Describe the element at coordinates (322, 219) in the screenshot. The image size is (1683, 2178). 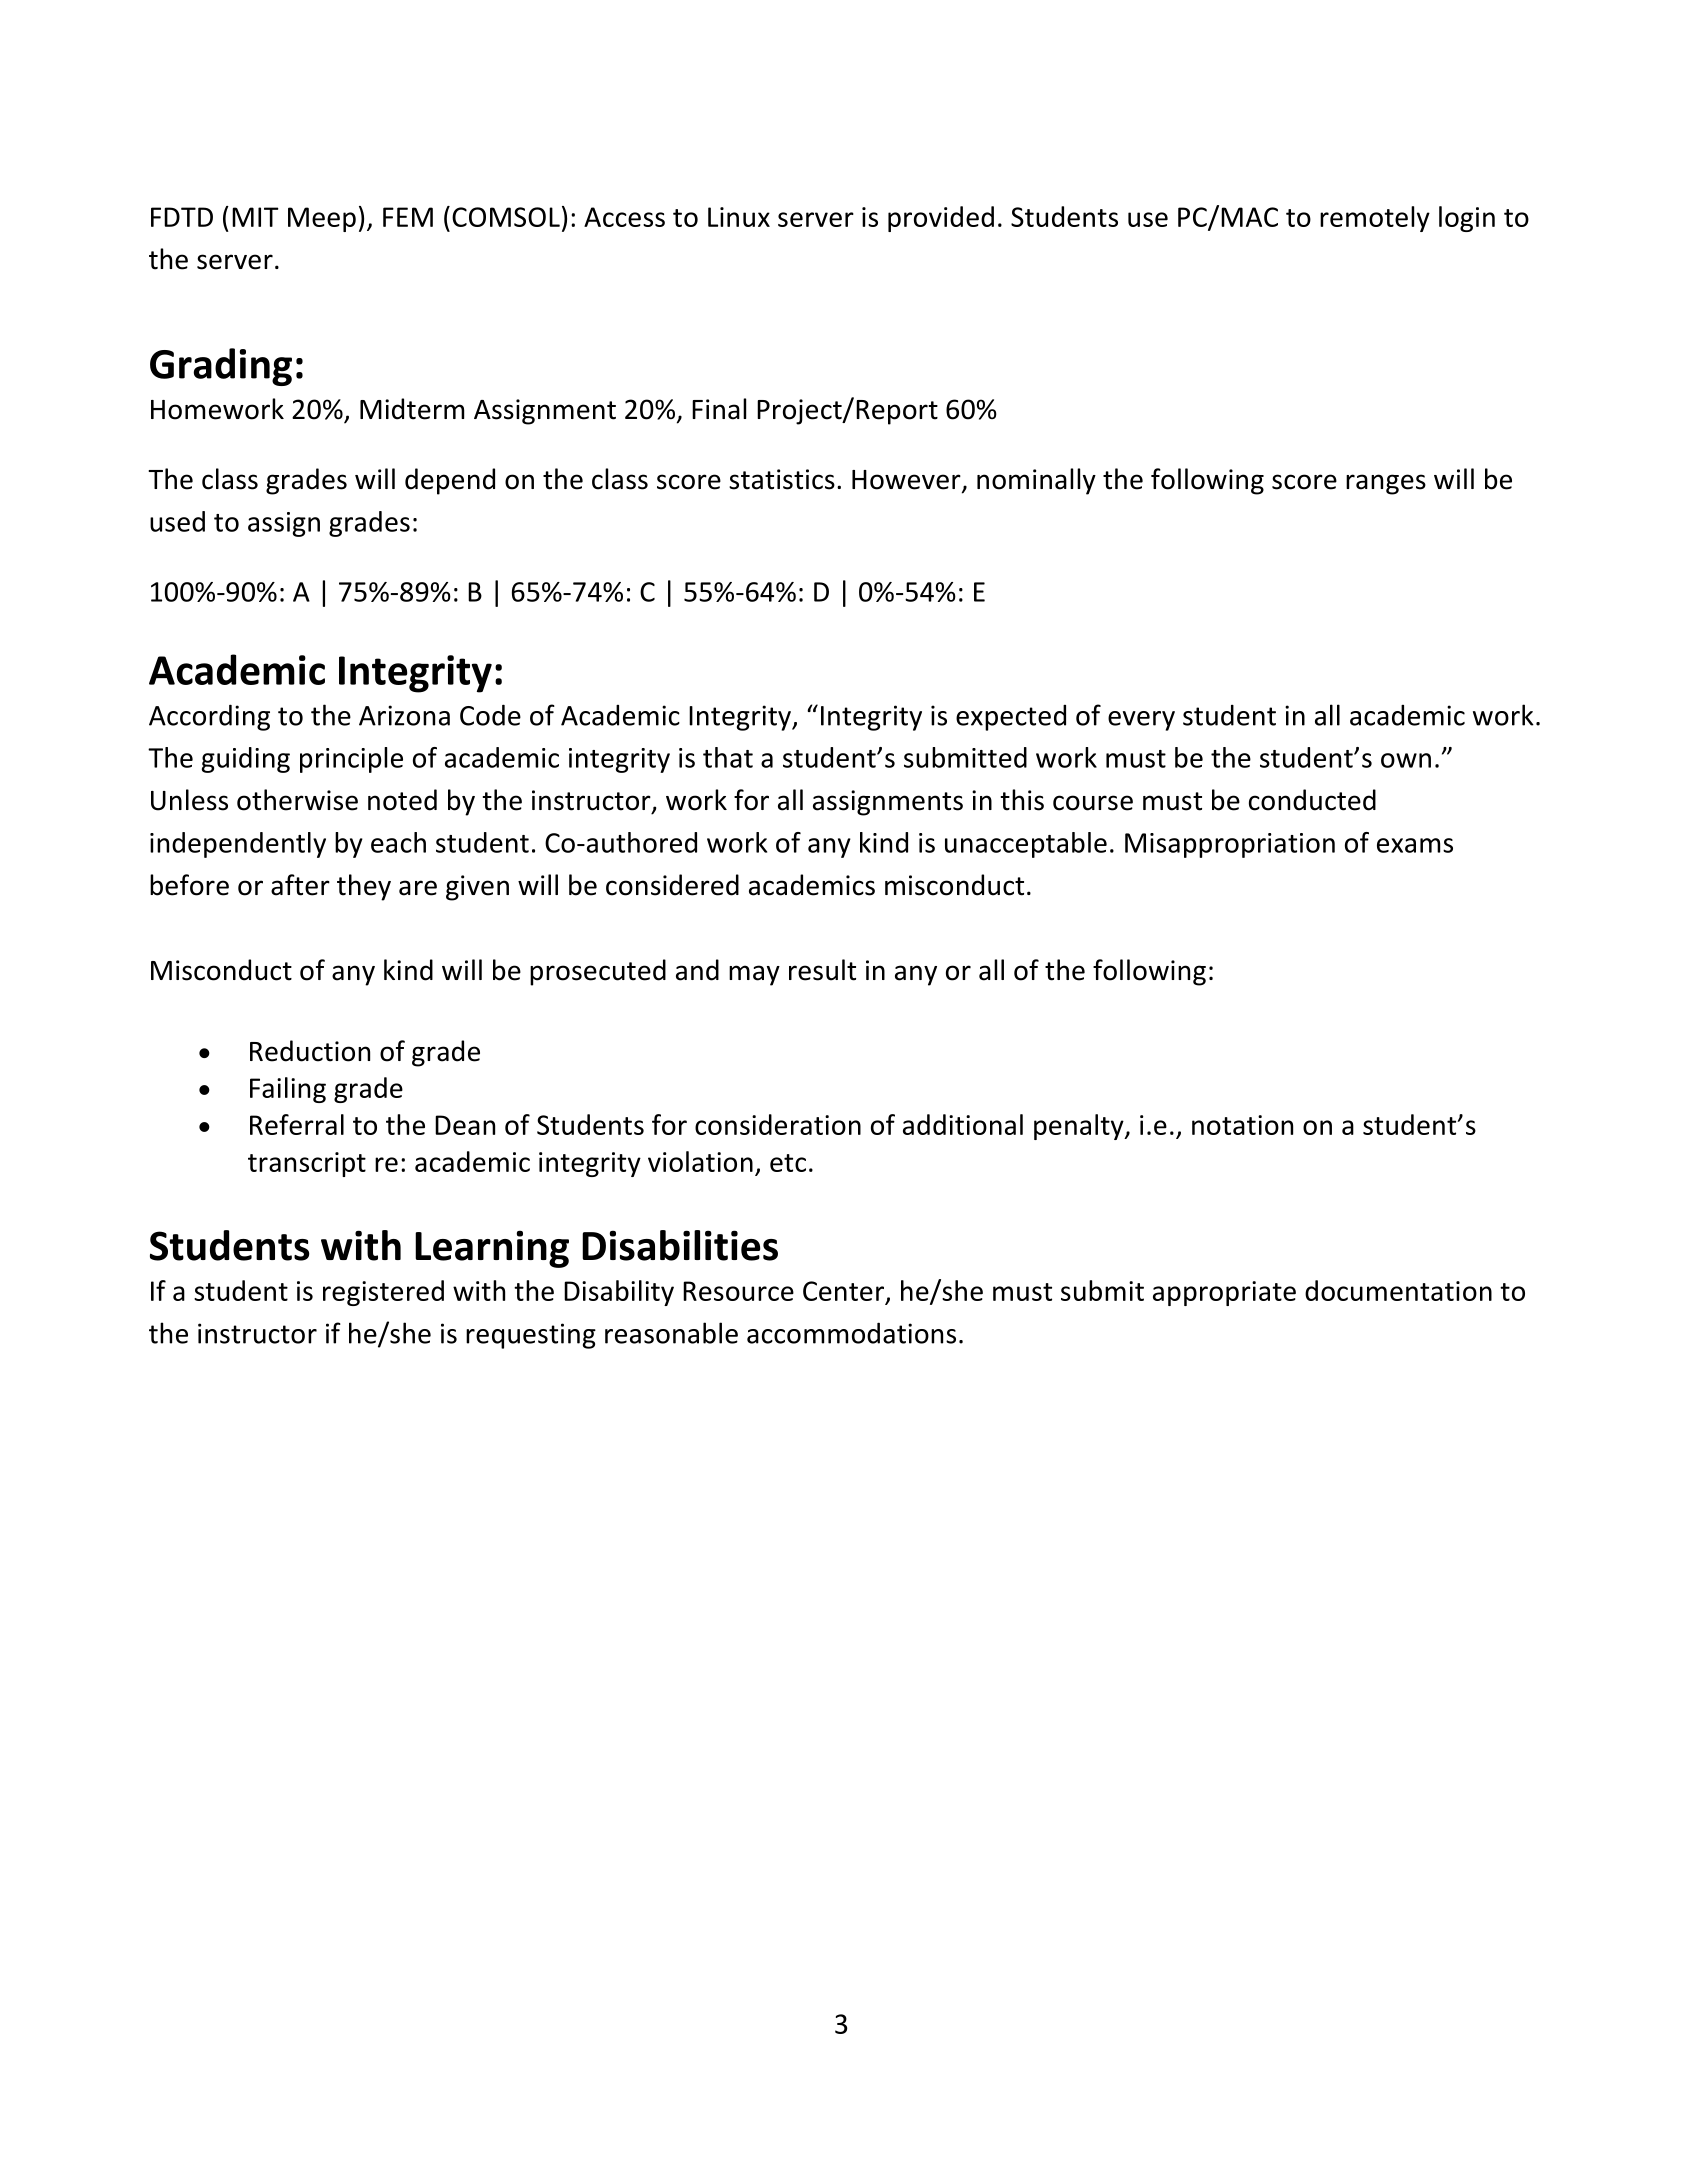
I see `Meep` at that location.
